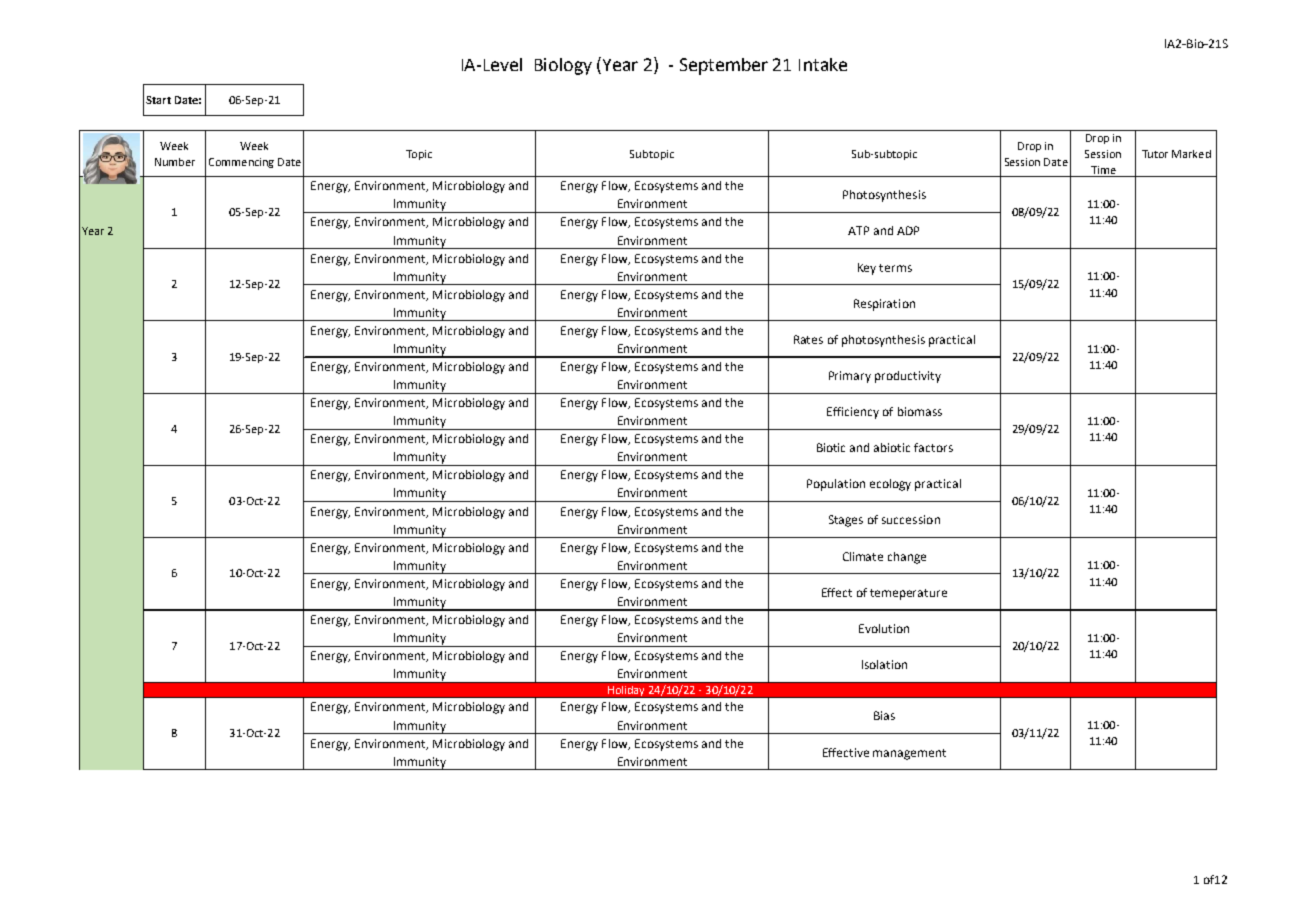 The width and height of the page is (1308, 924). What do you see at coordinates (920, 411) in the page?
I see `biomass` at bounding box center [920, 411].
